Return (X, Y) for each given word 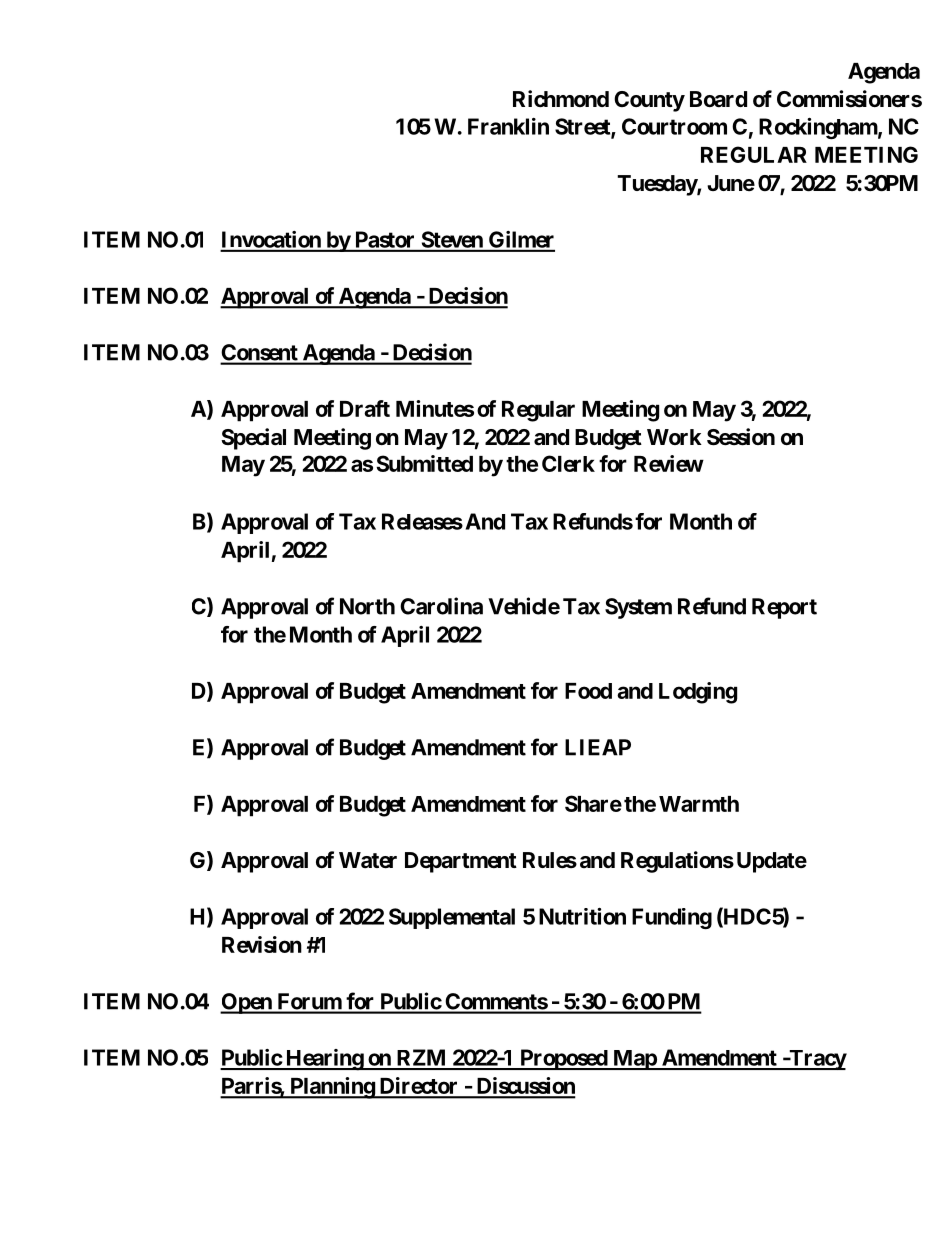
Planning (332, 1088)
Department (461, 862)
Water (368, 860)
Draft (365, 408)
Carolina (441, 606)
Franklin (508, 126)
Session (741, 437)
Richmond (561, 98)
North (367, 606)
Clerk (568, 463)
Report (784, 608)
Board (718, 99)
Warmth (699, 804)
